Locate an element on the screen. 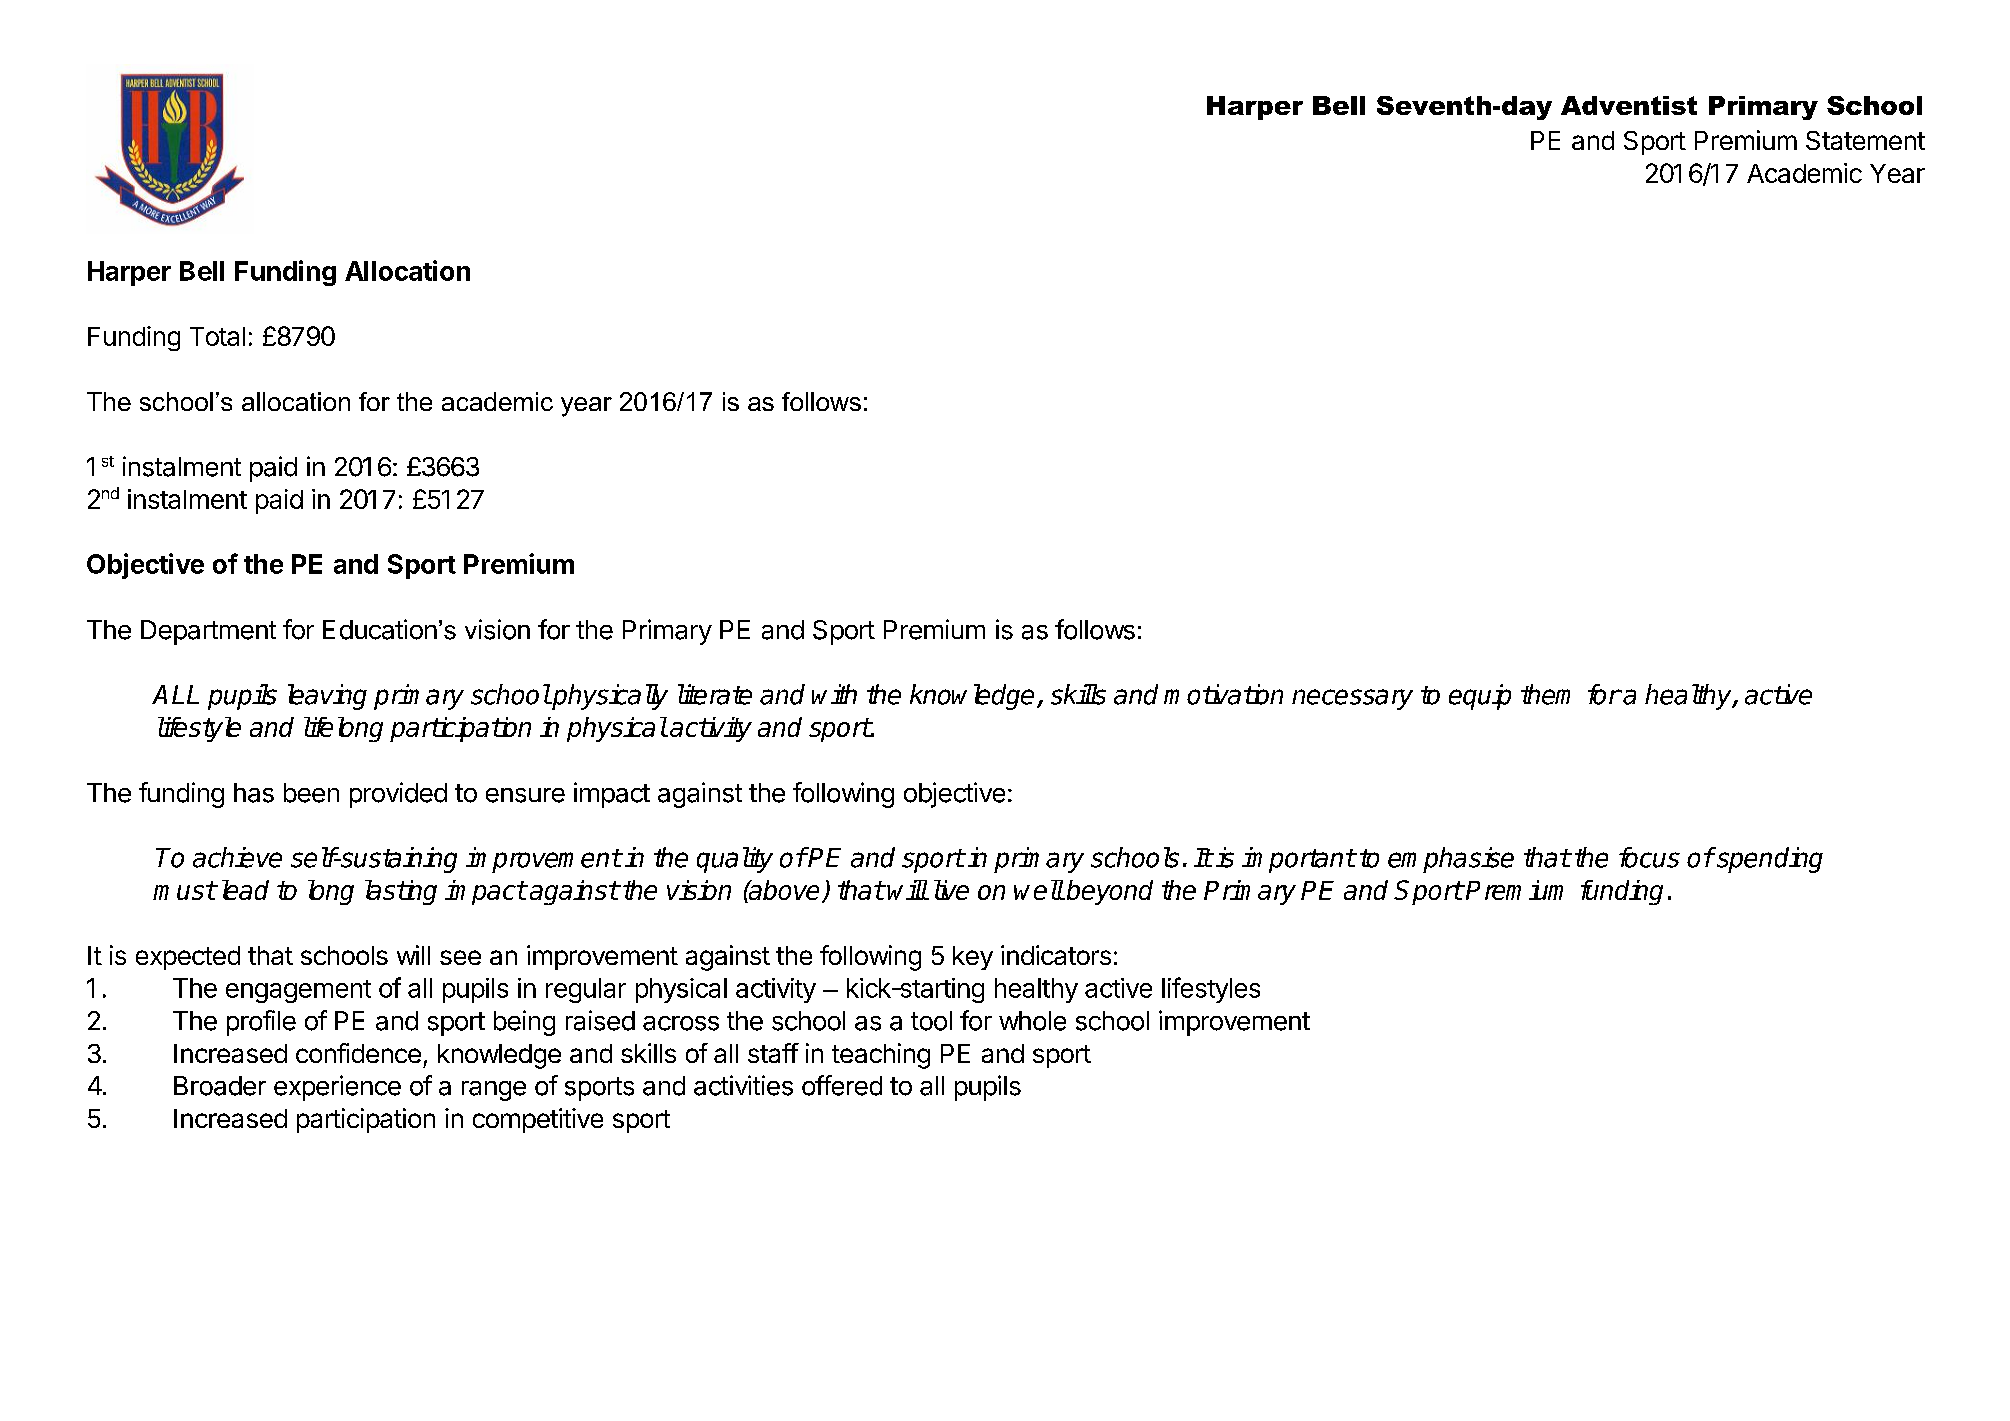 The width and height of the screenshot is (2010, 1421). Total is located at coordinates (217, 336).
